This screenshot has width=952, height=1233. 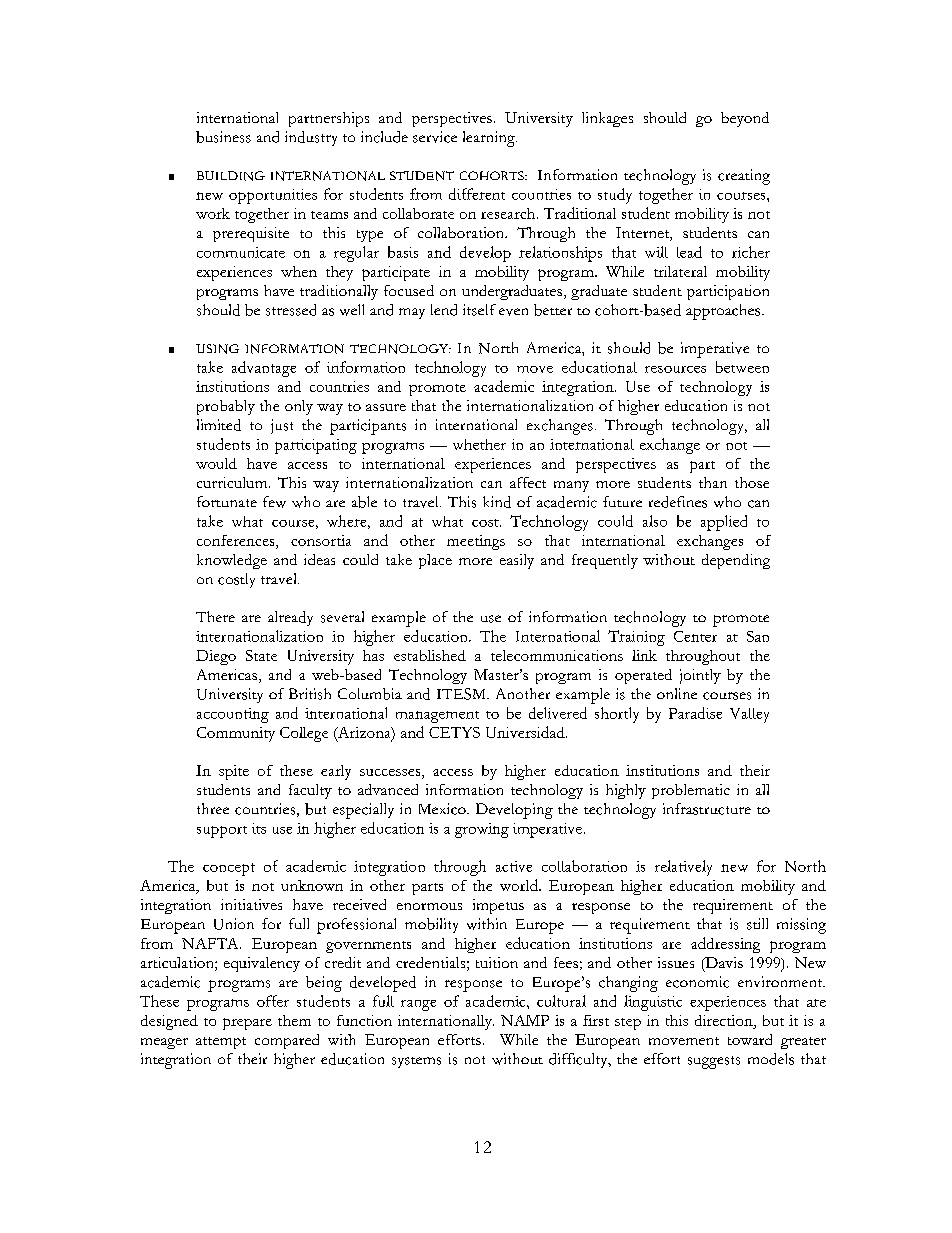 I want to click on range, so click(x=418, y=1005).
